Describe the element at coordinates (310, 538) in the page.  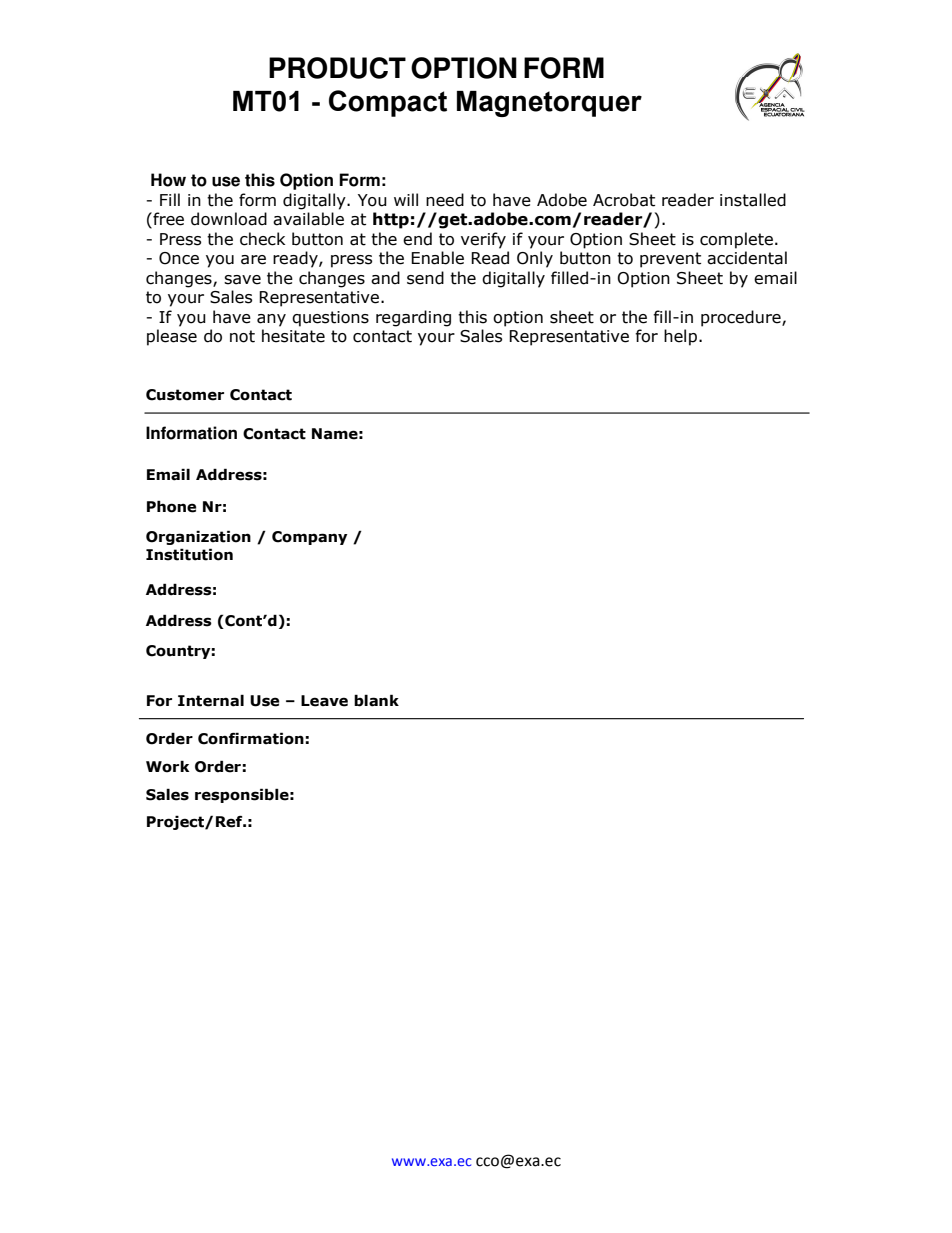
I see `Company` at that location.
